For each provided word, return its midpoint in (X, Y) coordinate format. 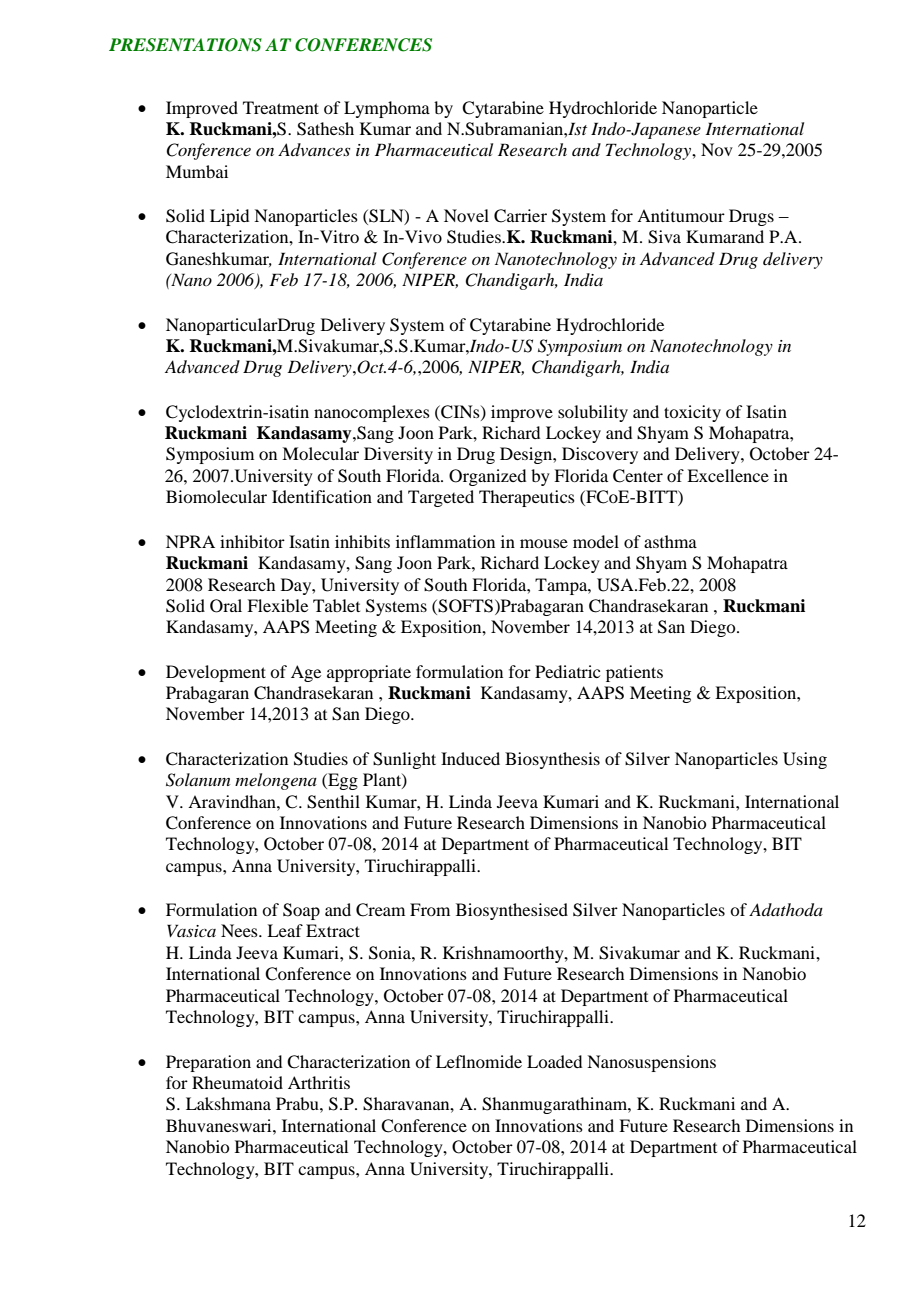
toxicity (692, 413)
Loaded (554, 1061)
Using (805, 760)
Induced (470, 758)
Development (216, 673)
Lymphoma (387, 109)
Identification (322, 496)
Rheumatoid (237, 1082)
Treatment (281, 107)
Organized (487, 477)
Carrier (520, 216)
